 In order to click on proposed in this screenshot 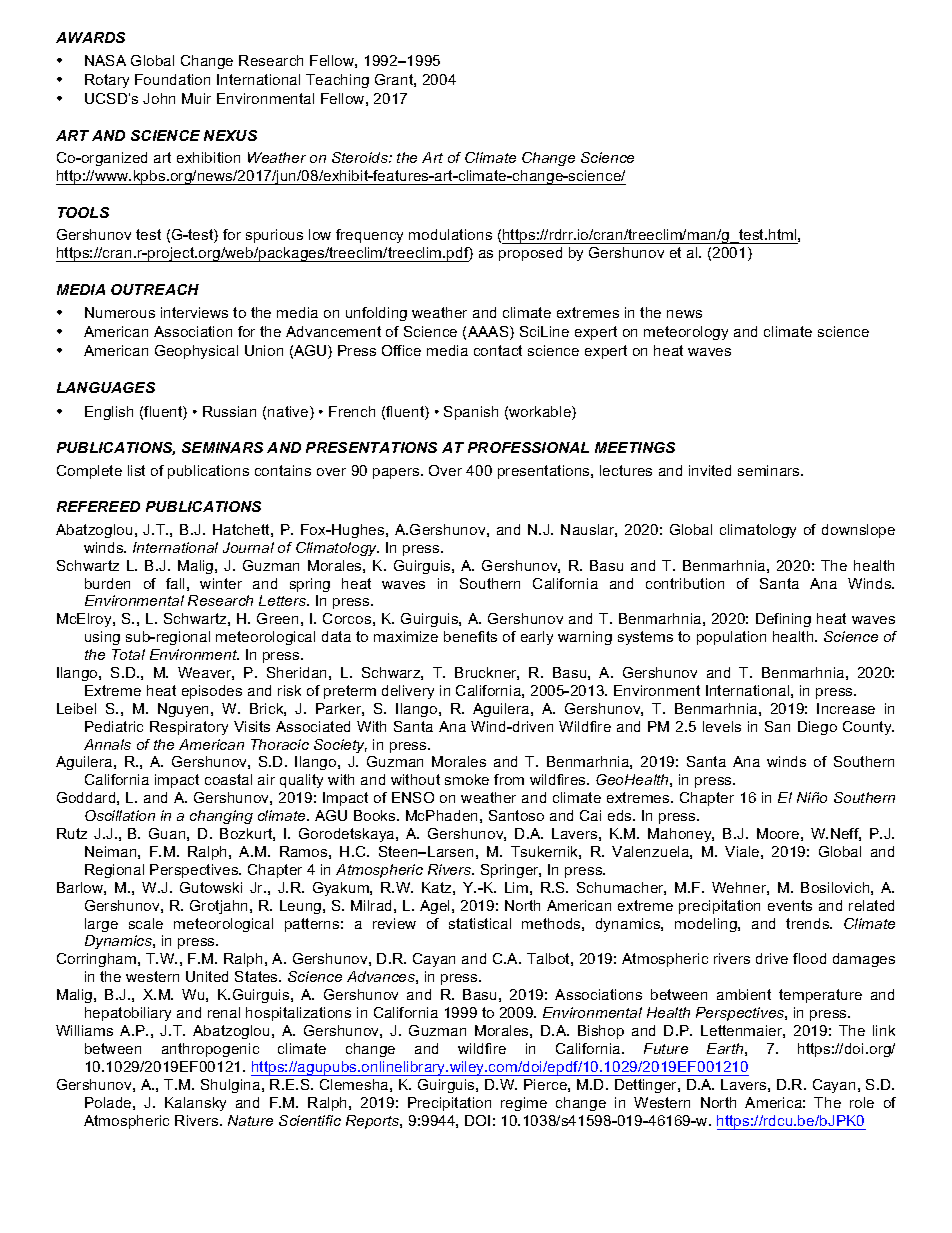, I will do `click(530, 254)`.
